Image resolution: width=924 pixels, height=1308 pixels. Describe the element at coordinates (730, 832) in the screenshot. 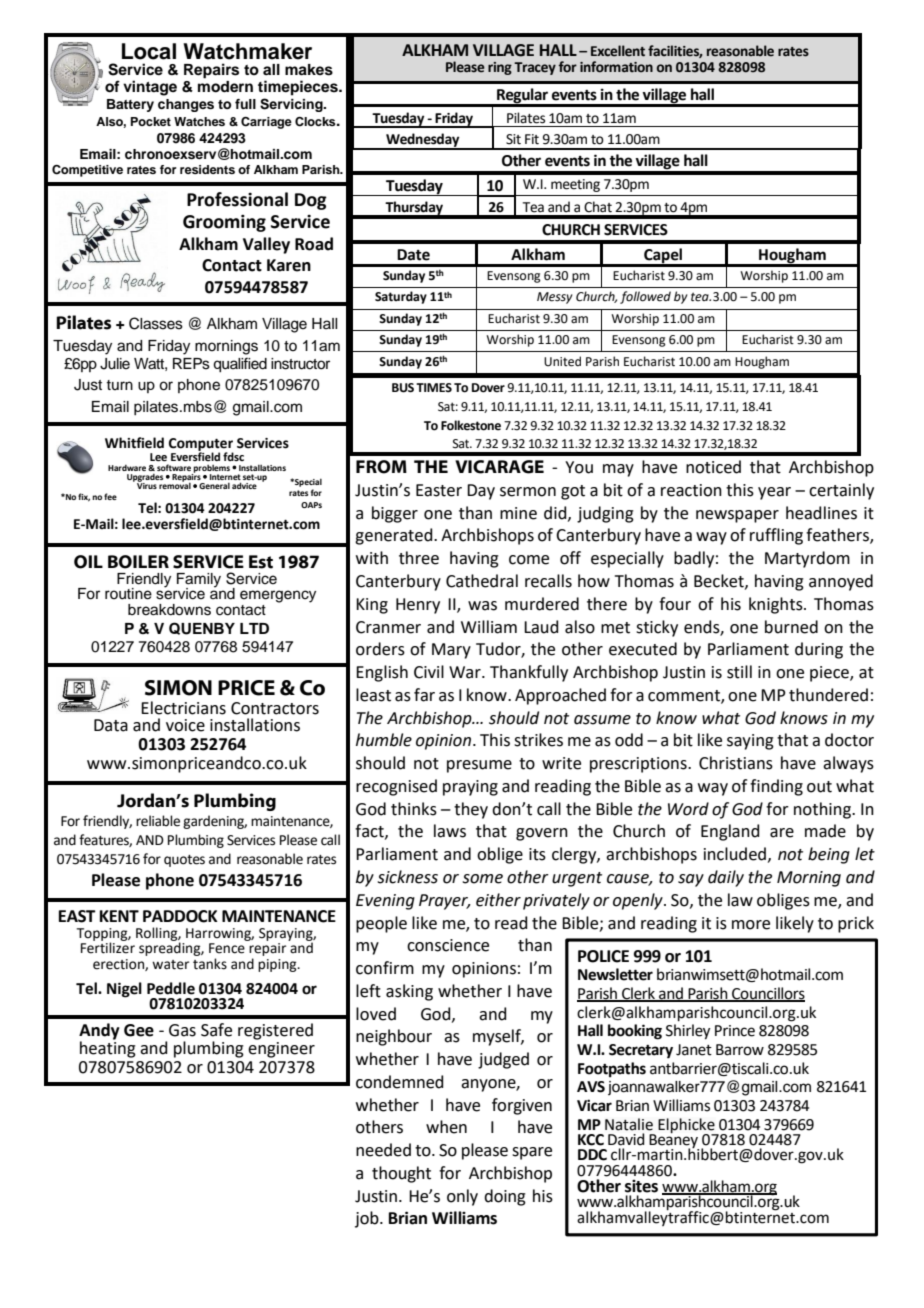

I see `England` at that location.
